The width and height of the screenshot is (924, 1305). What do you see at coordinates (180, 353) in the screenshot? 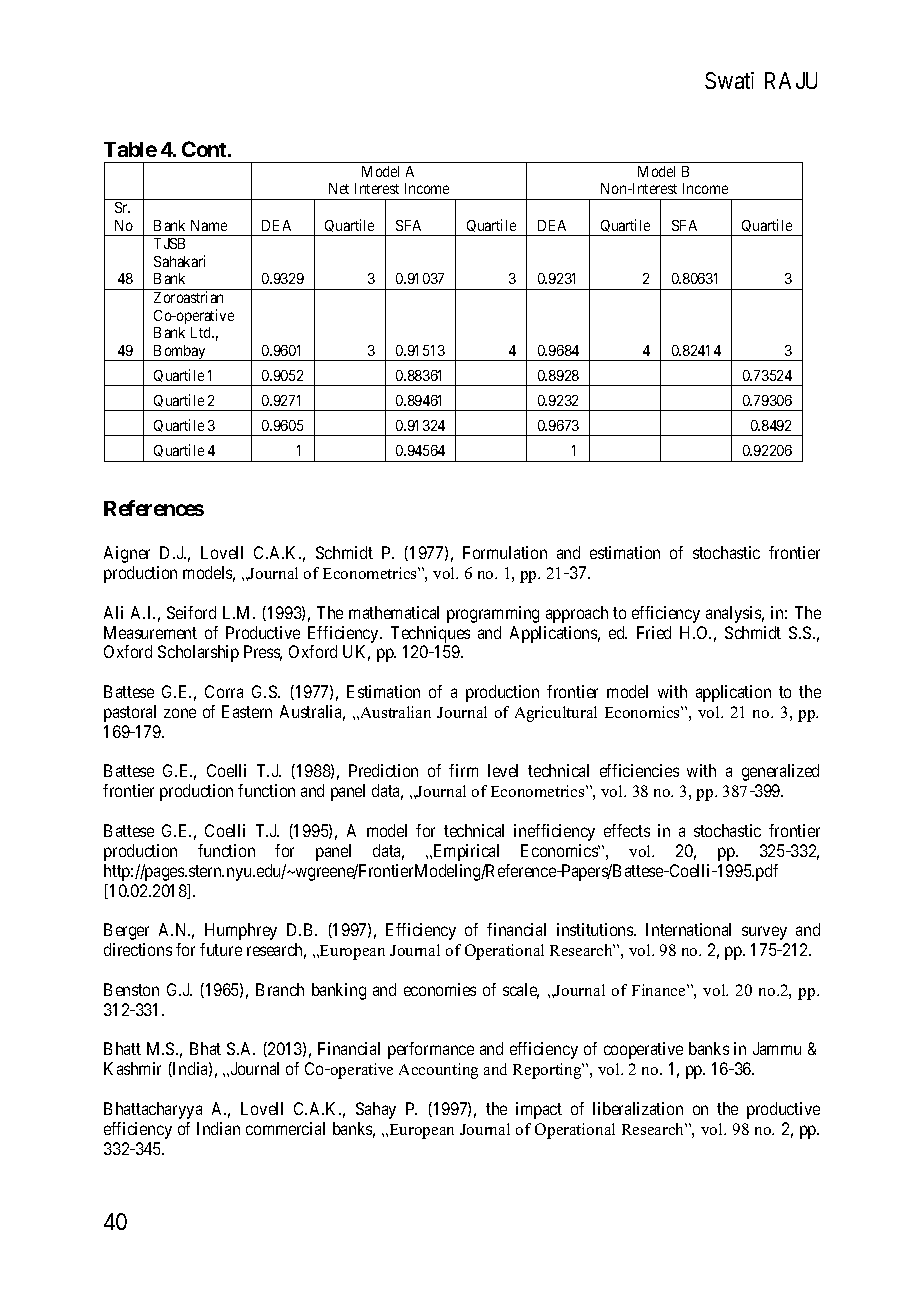
I see `Bombay` at bounding box center [180, 353].
